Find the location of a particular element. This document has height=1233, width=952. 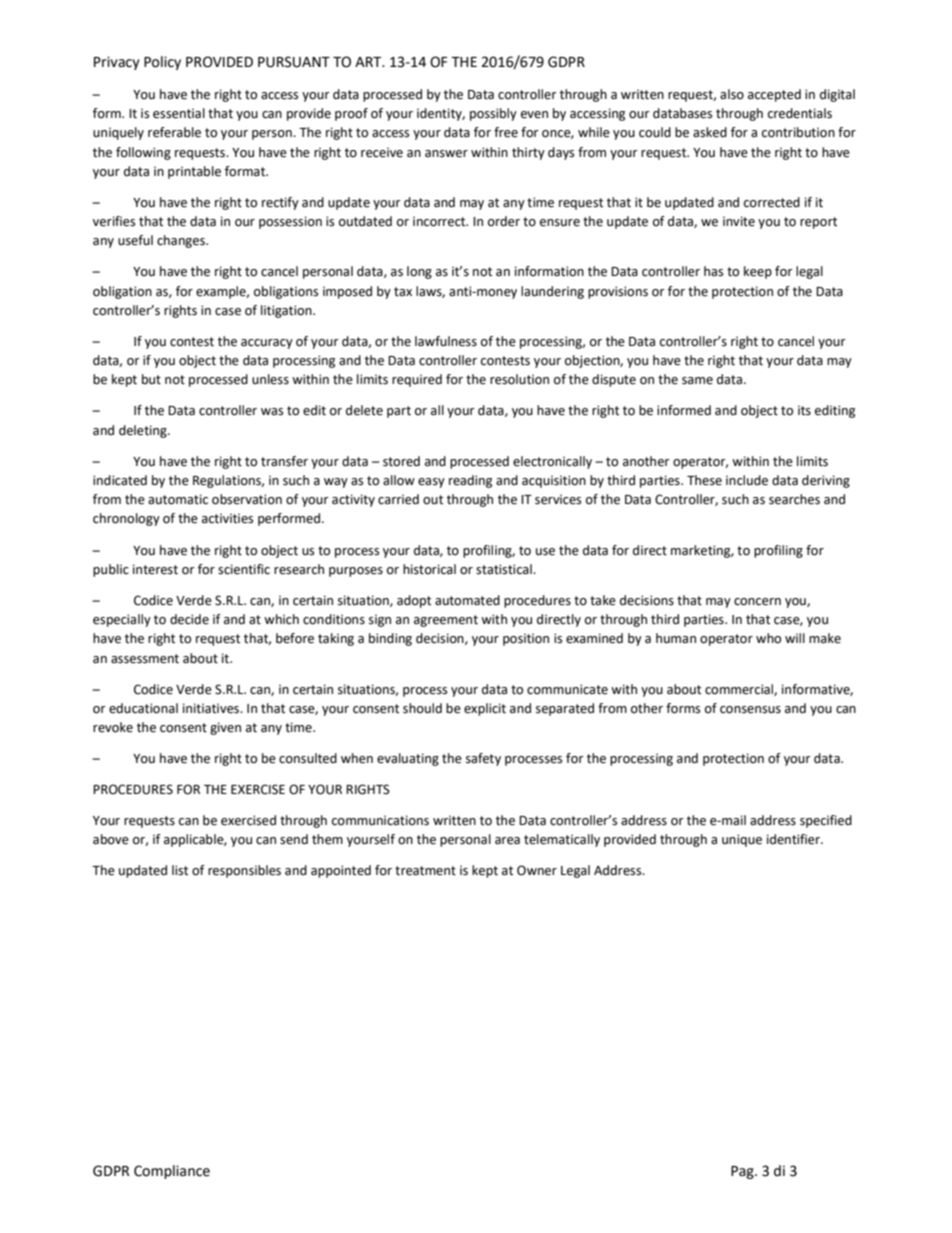

Compliance is located at coordinates (172, 1172).
